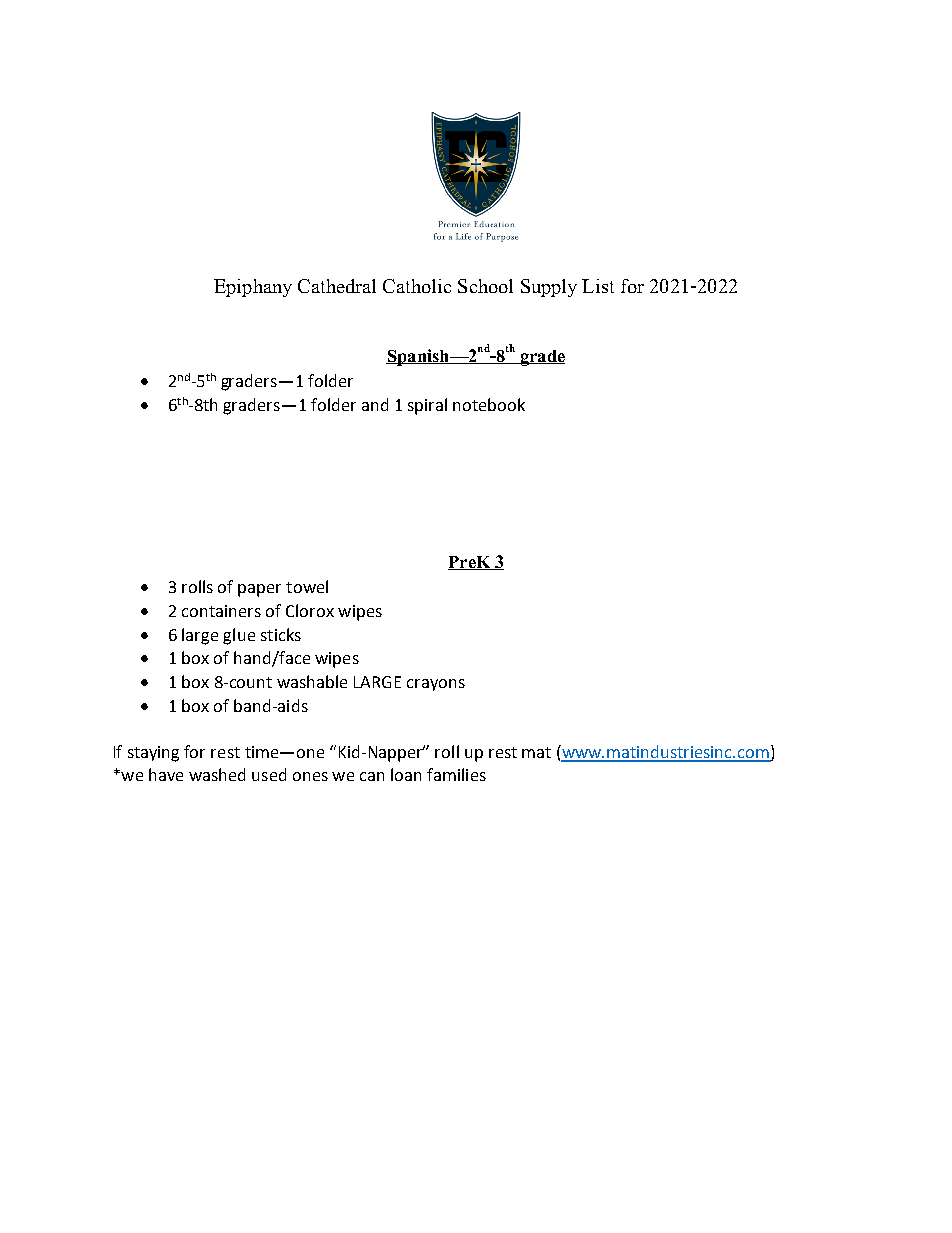  I want to click on washed, so click(217, 774).
